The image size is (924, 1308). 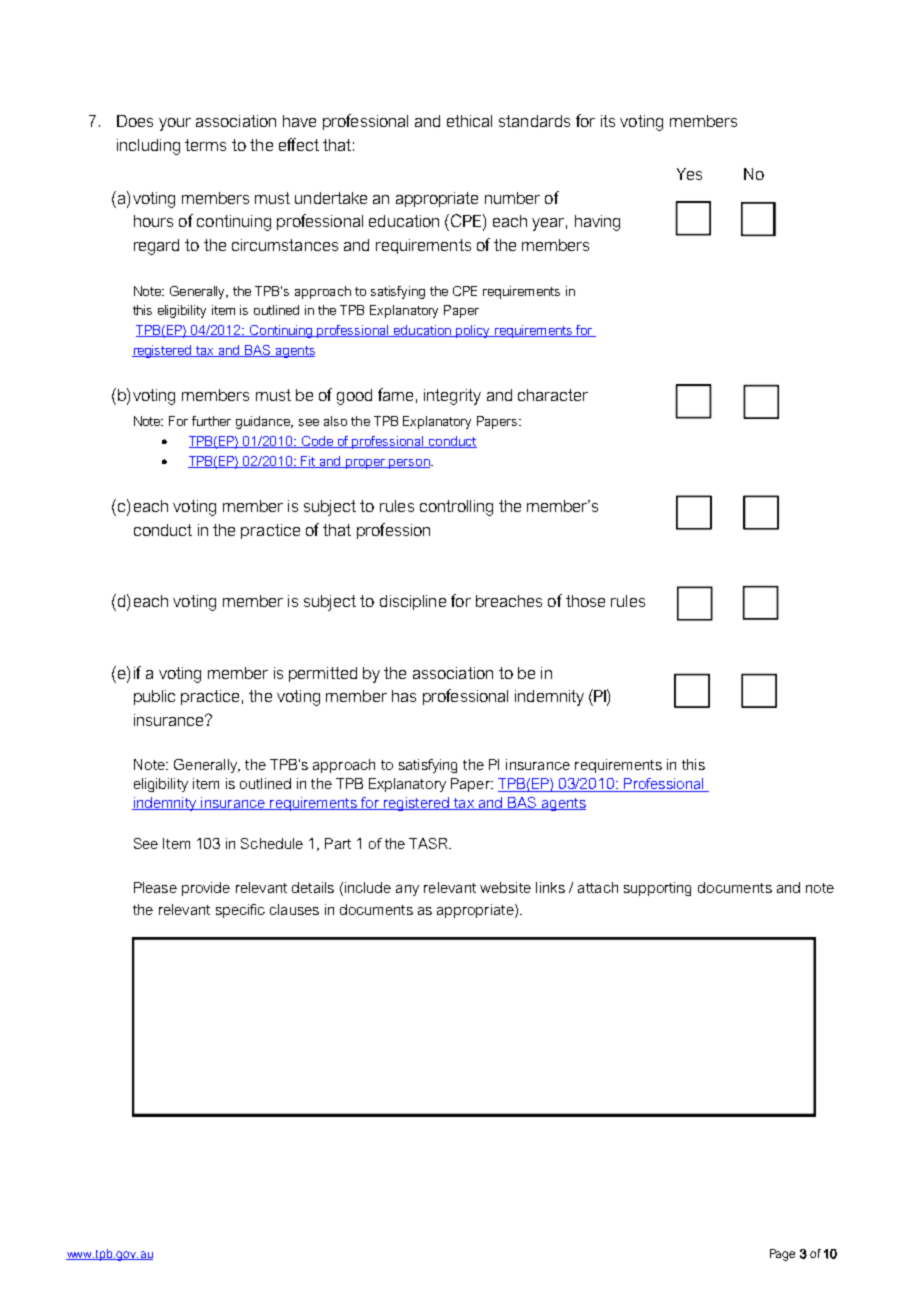 What do you see at coordinates (657, 889) in the page?
I see `supporting` at bounding box center [657, 889].
